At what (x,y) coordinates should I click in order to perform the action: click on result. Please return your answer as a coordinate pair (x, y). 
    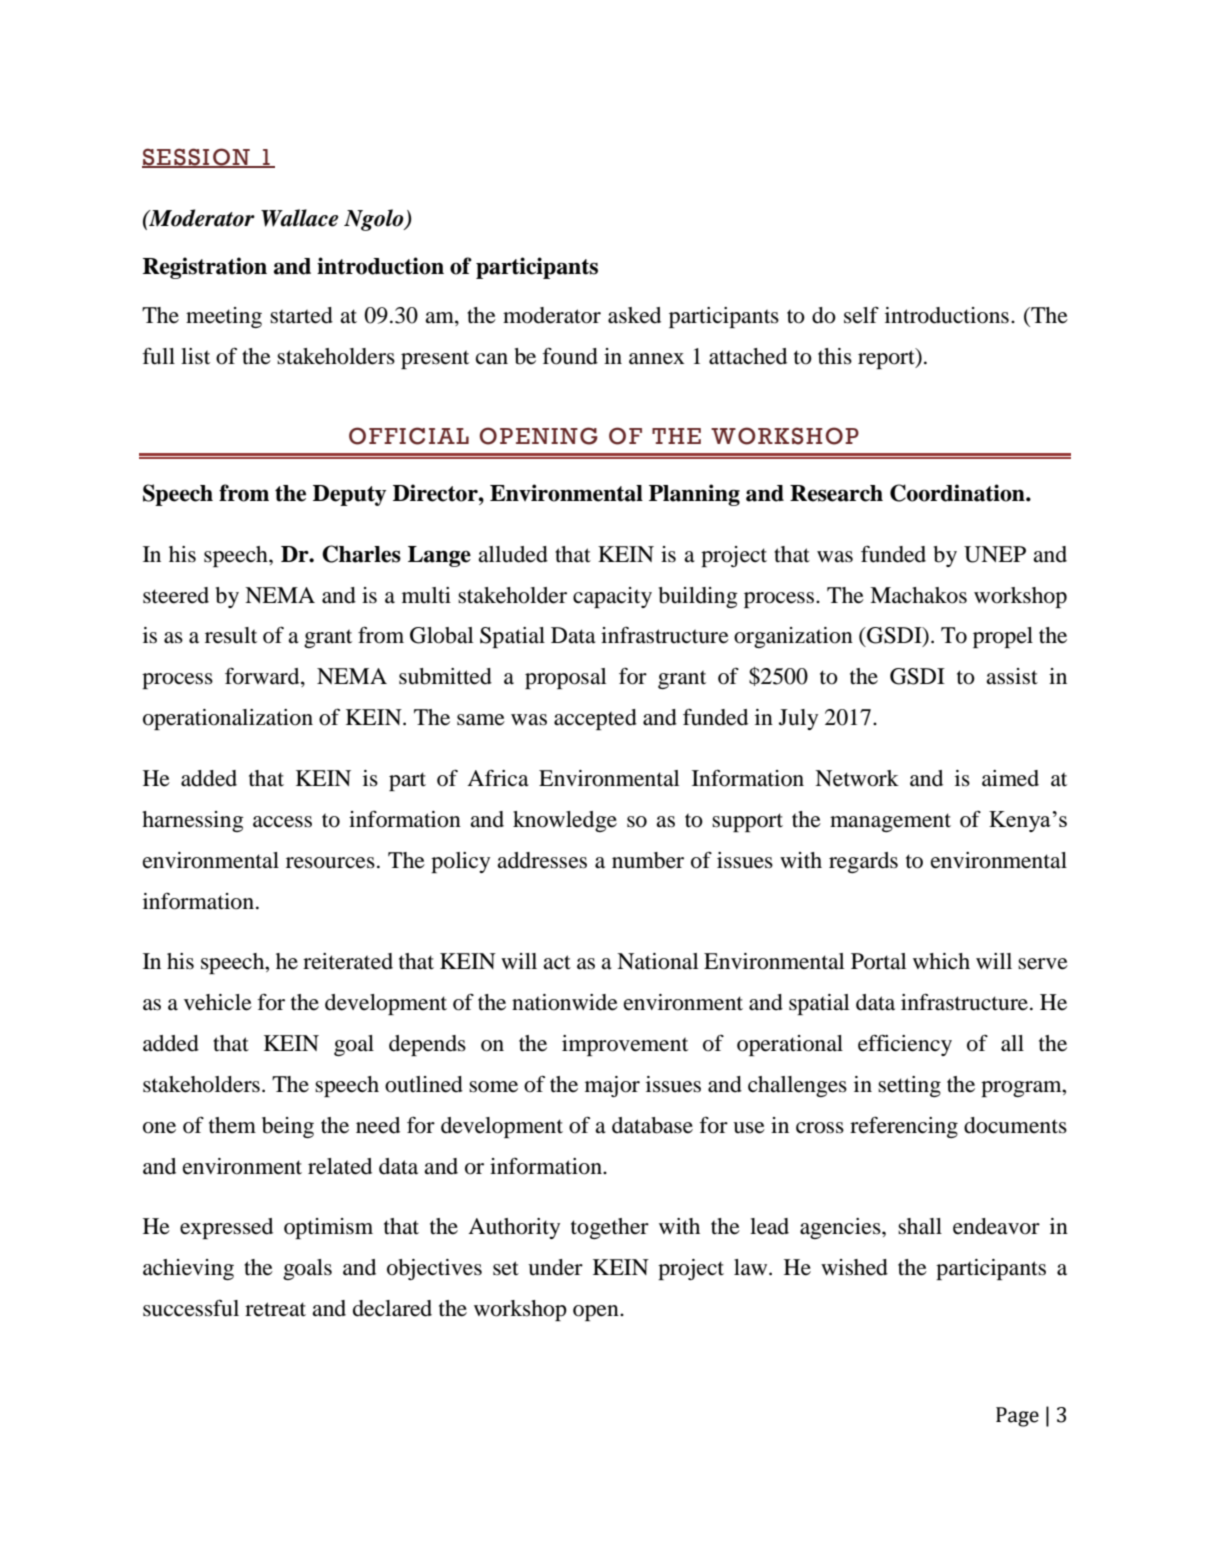
    Looking at the image, I should click on (231, 635).
